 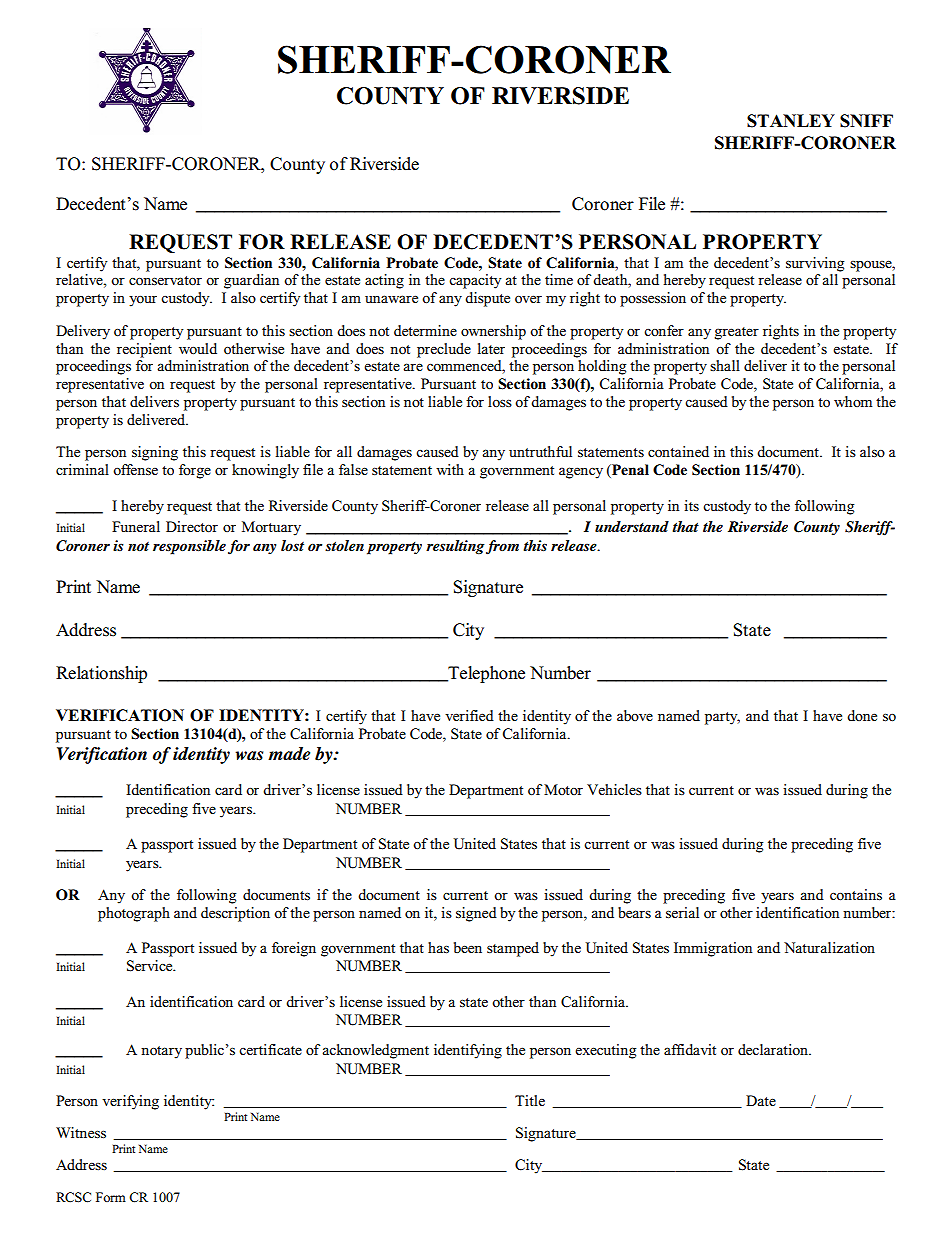 What do you see at coordinates (195, 471) in the screenshot?
I see `forge` at bounding box center [195, 471].
